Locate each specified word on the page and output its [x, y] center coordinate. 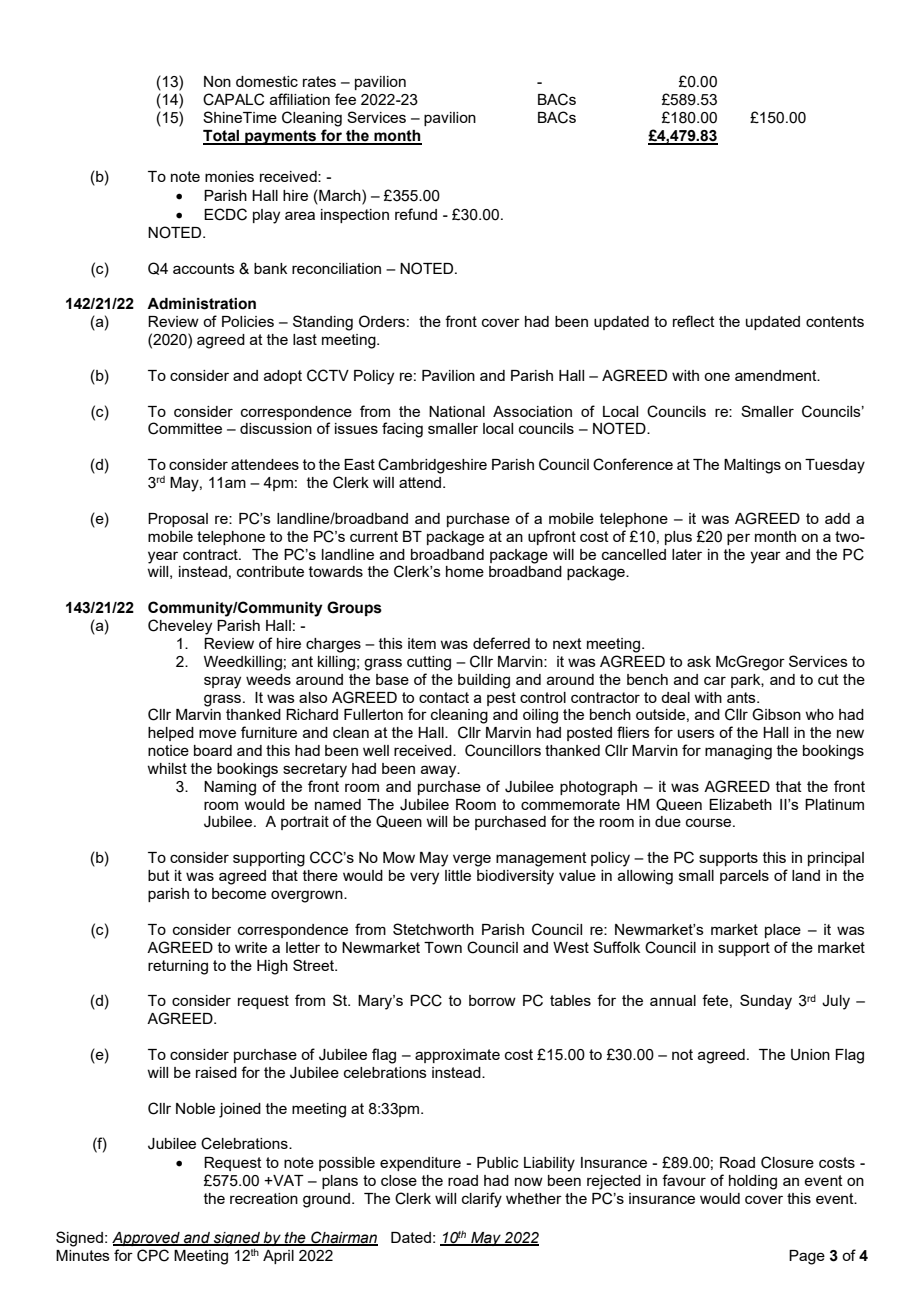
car [715, 680]
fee [345, 99]
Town [443, 947]
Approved [147, 1239]
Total [222, 137]
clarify [482, 1200]
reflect [694, 321]
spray [222, 682]
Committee [185, 428]
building [484, 681]
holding [753, 1182]
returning [178, 967]
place [783, 931]
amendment [777, 375]
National [457, 411]
